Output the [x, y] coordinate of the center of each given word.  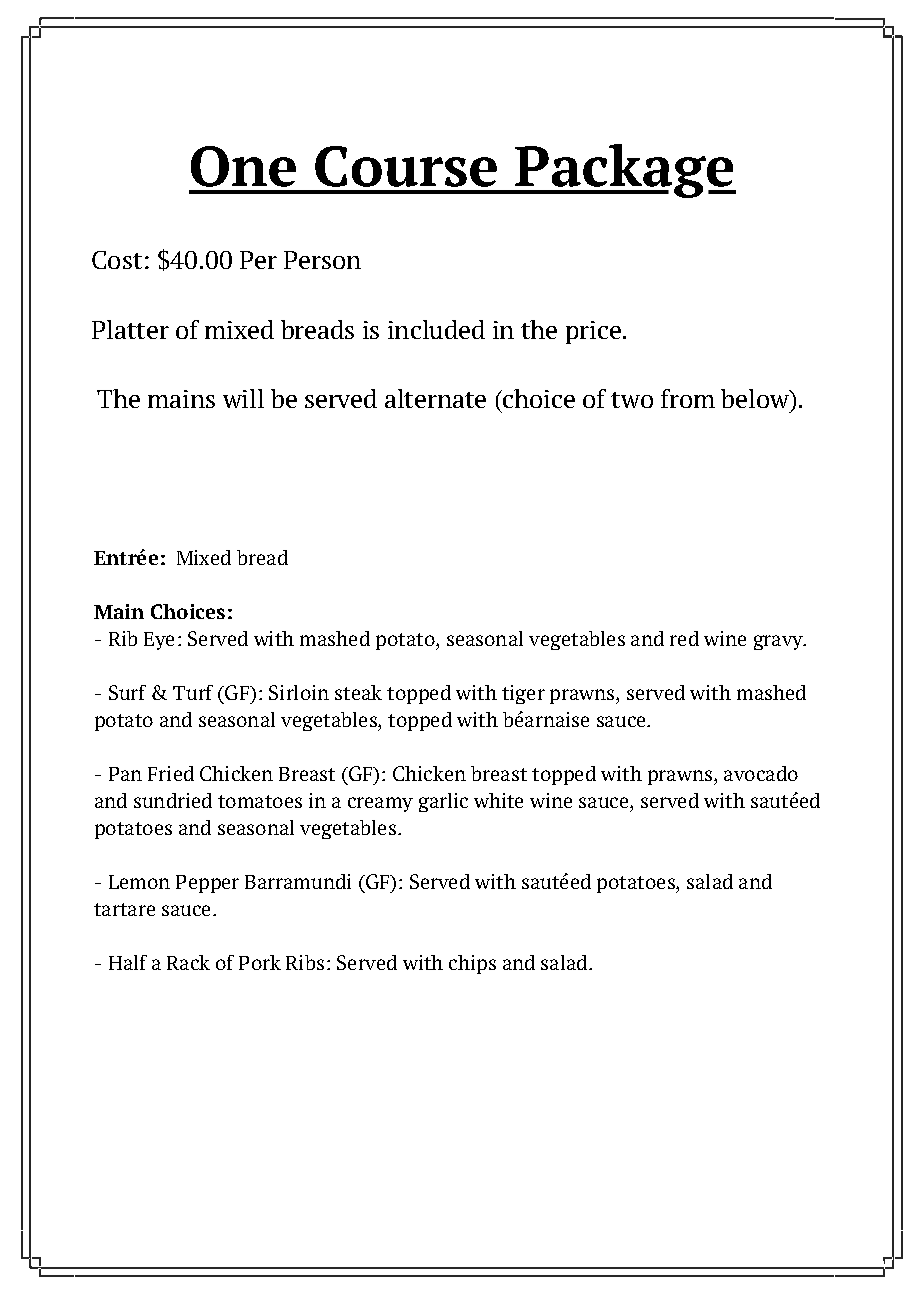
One [243, 166]
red [684, 638]
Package [624, 171]
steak [358, 692]
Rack [188, 962]
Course [406, 166]
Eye [159, 641]
